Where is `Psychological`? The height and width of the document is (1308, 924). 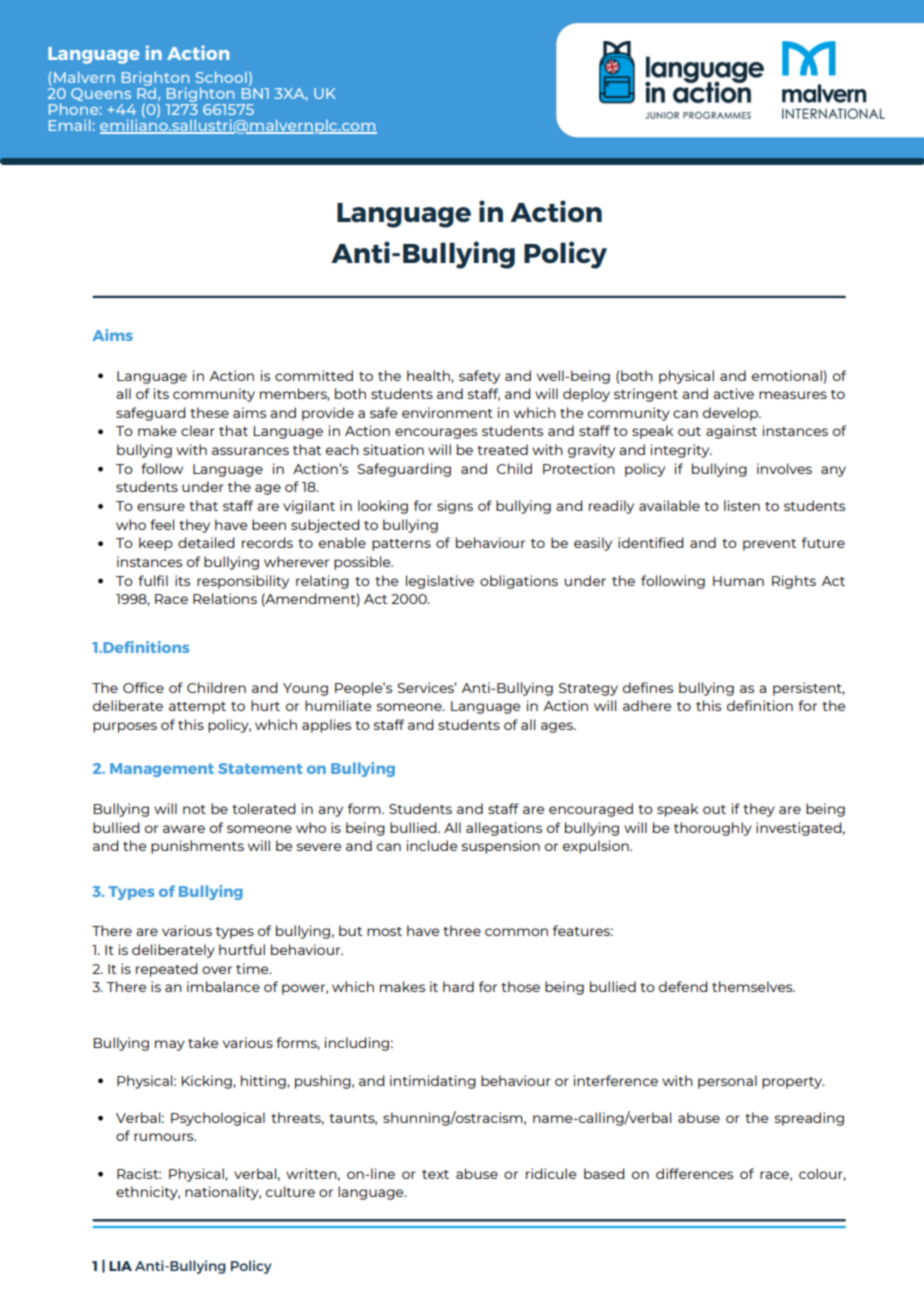 Psychological is located at coordinates (218, 1119).
